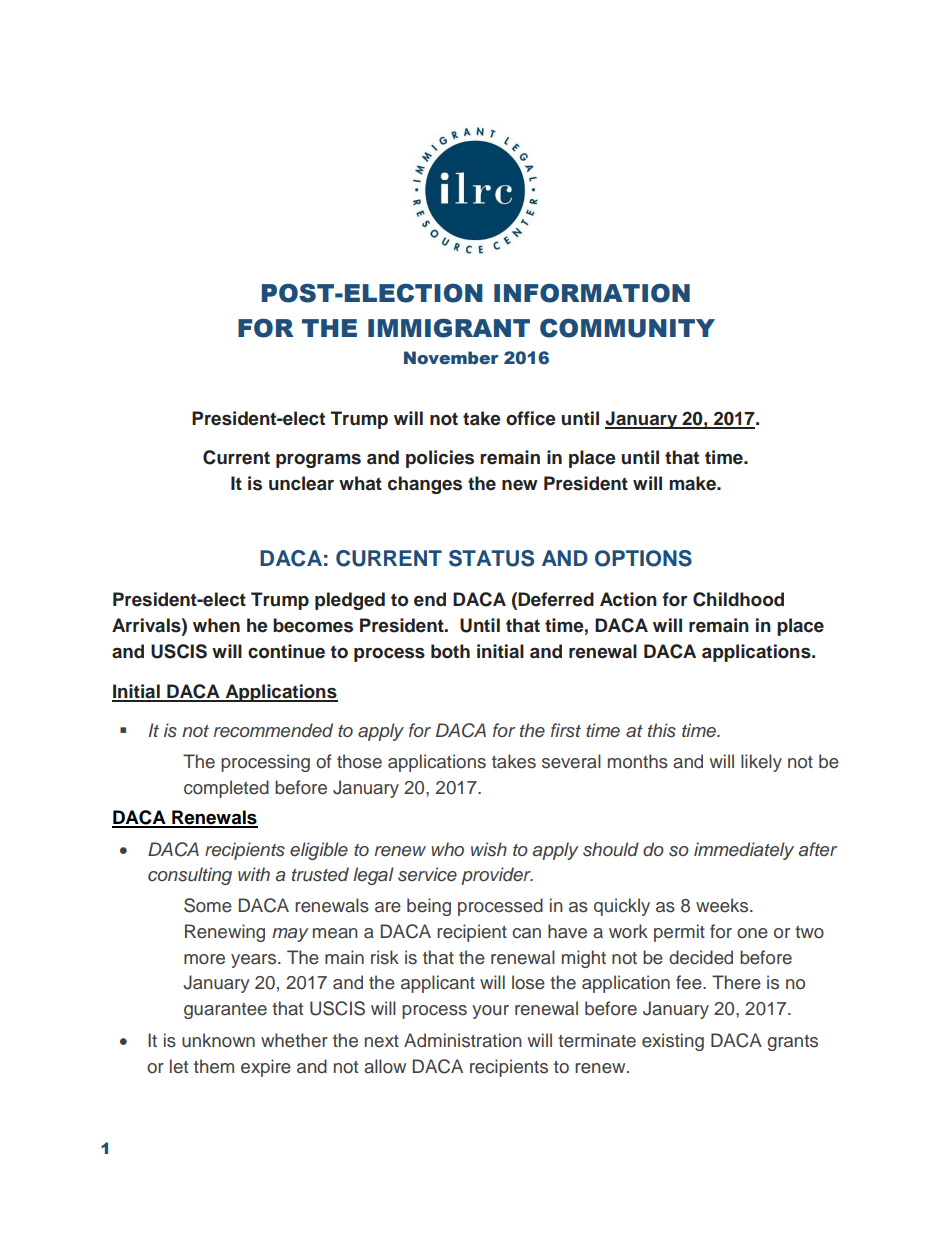 This page has height=1233, width=952. What do you see at coordinates (226, 789) in the page?
I see `completed` at bounding box center [226, 789].
